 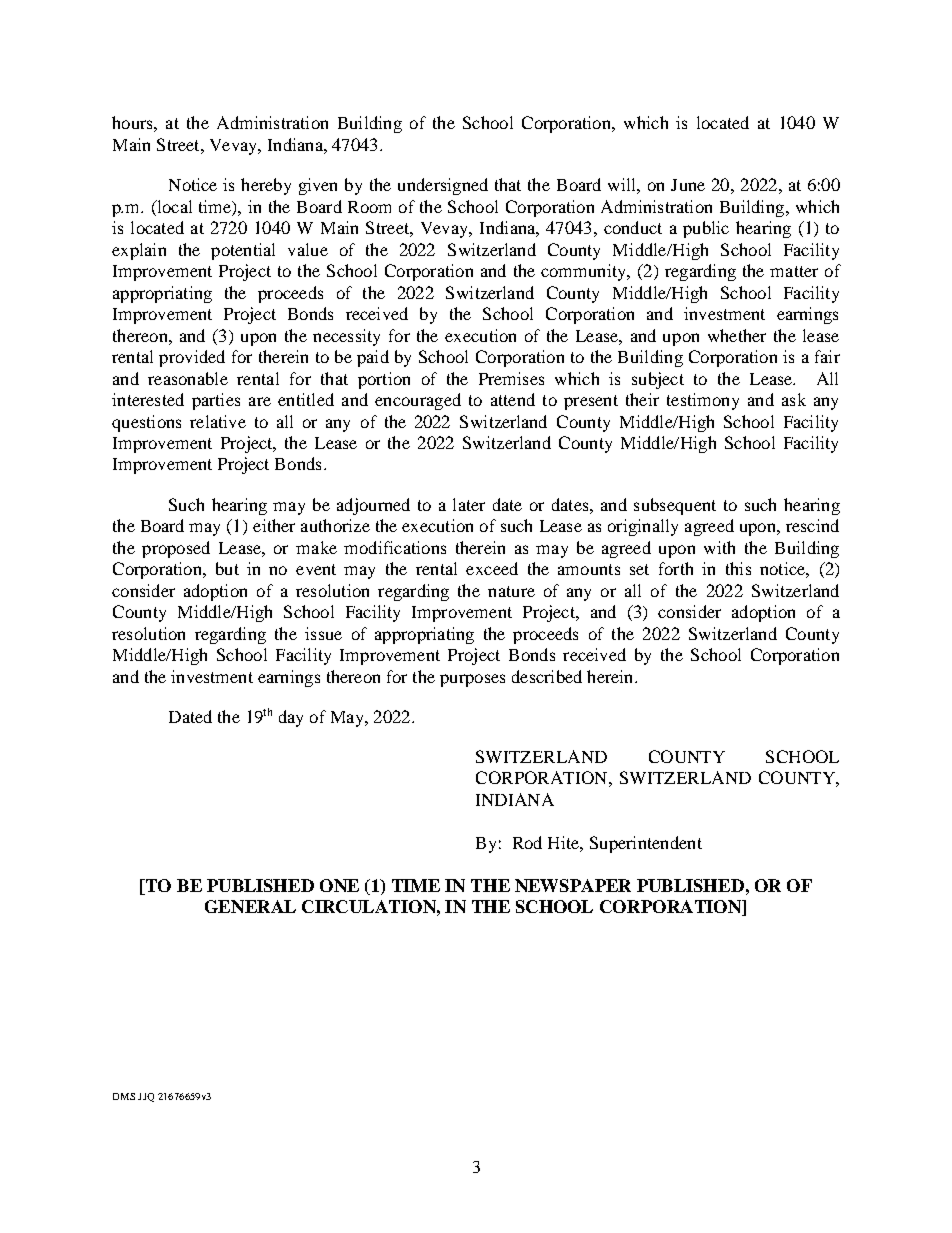 I want to click on DMS, so click(x=124, y=1096).
